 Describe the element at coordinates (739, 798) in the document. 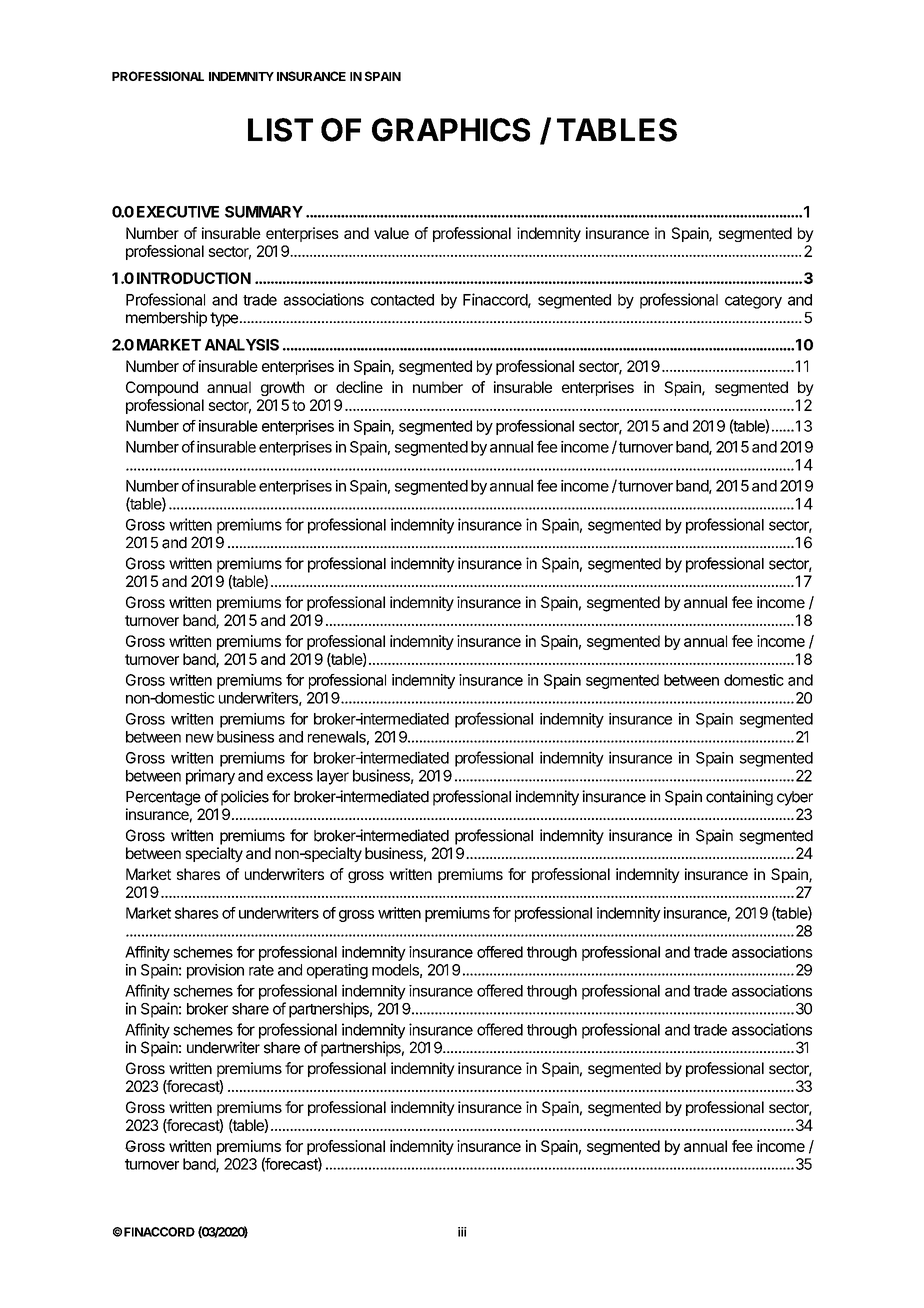

I see `containing` at that location.
